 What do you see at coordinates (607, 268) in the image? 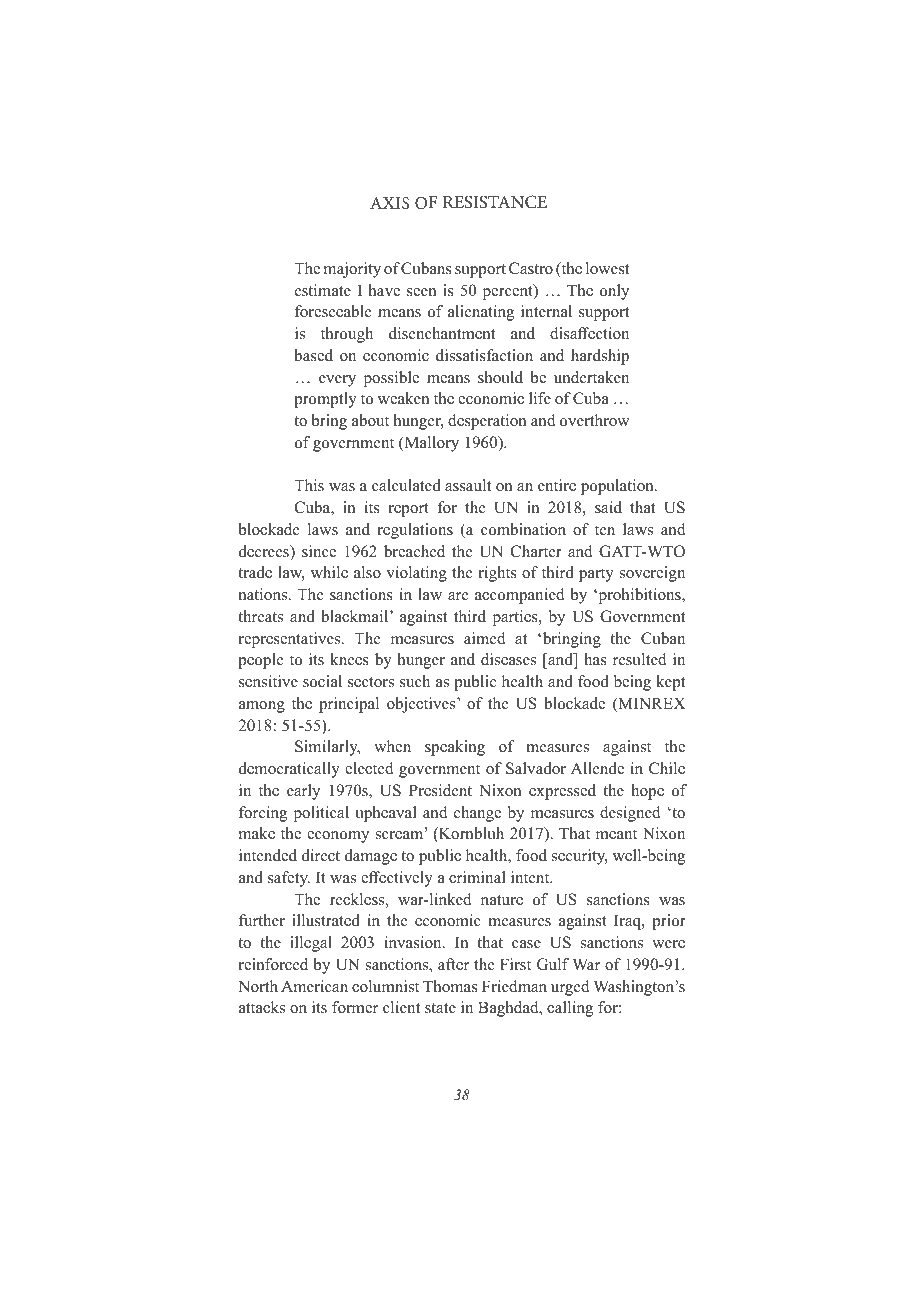
I see `lowest` at bounding box center [607, 268].
